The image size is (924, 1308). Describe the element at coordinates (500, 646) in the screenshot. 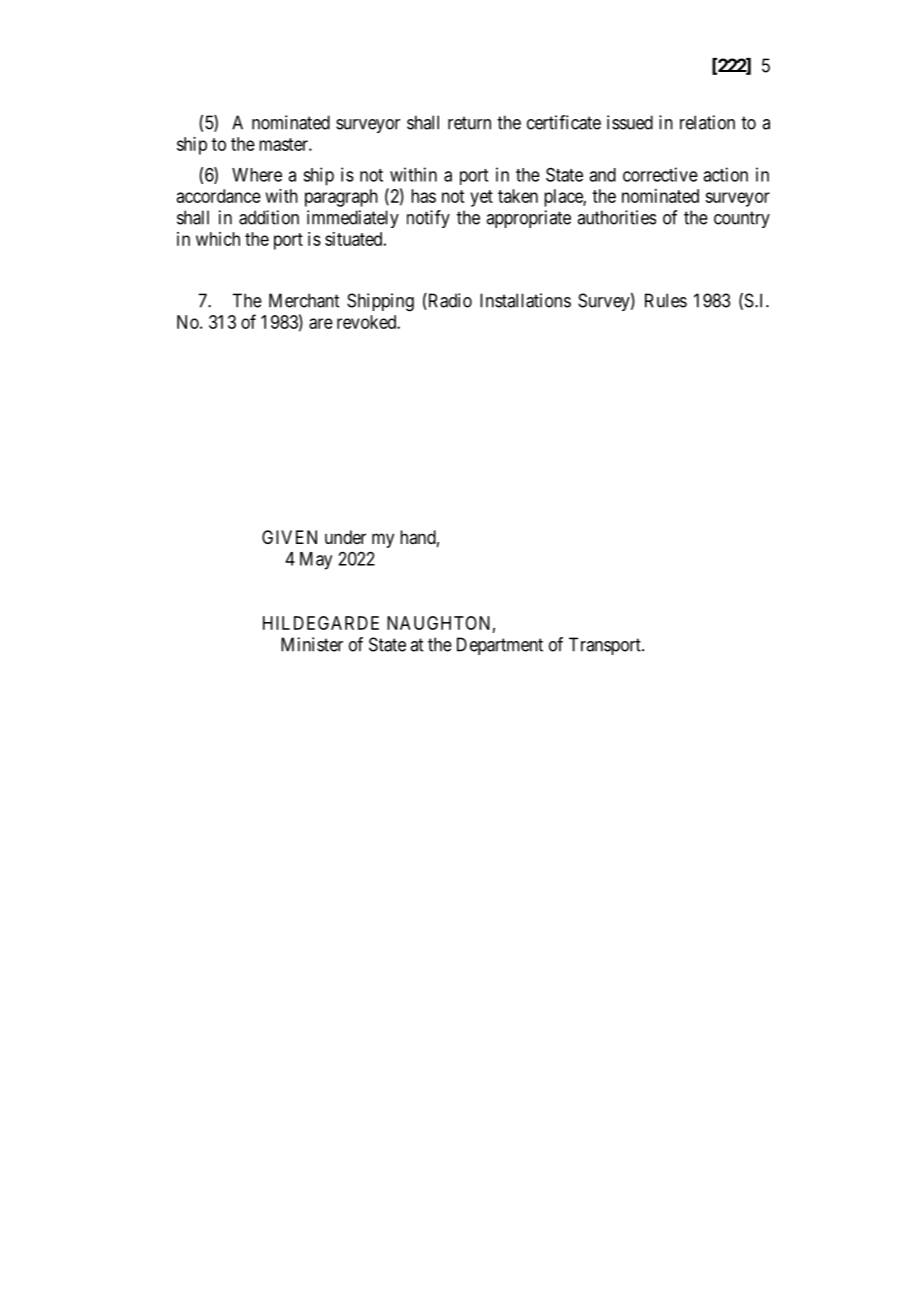

I see `Department` at that location.
